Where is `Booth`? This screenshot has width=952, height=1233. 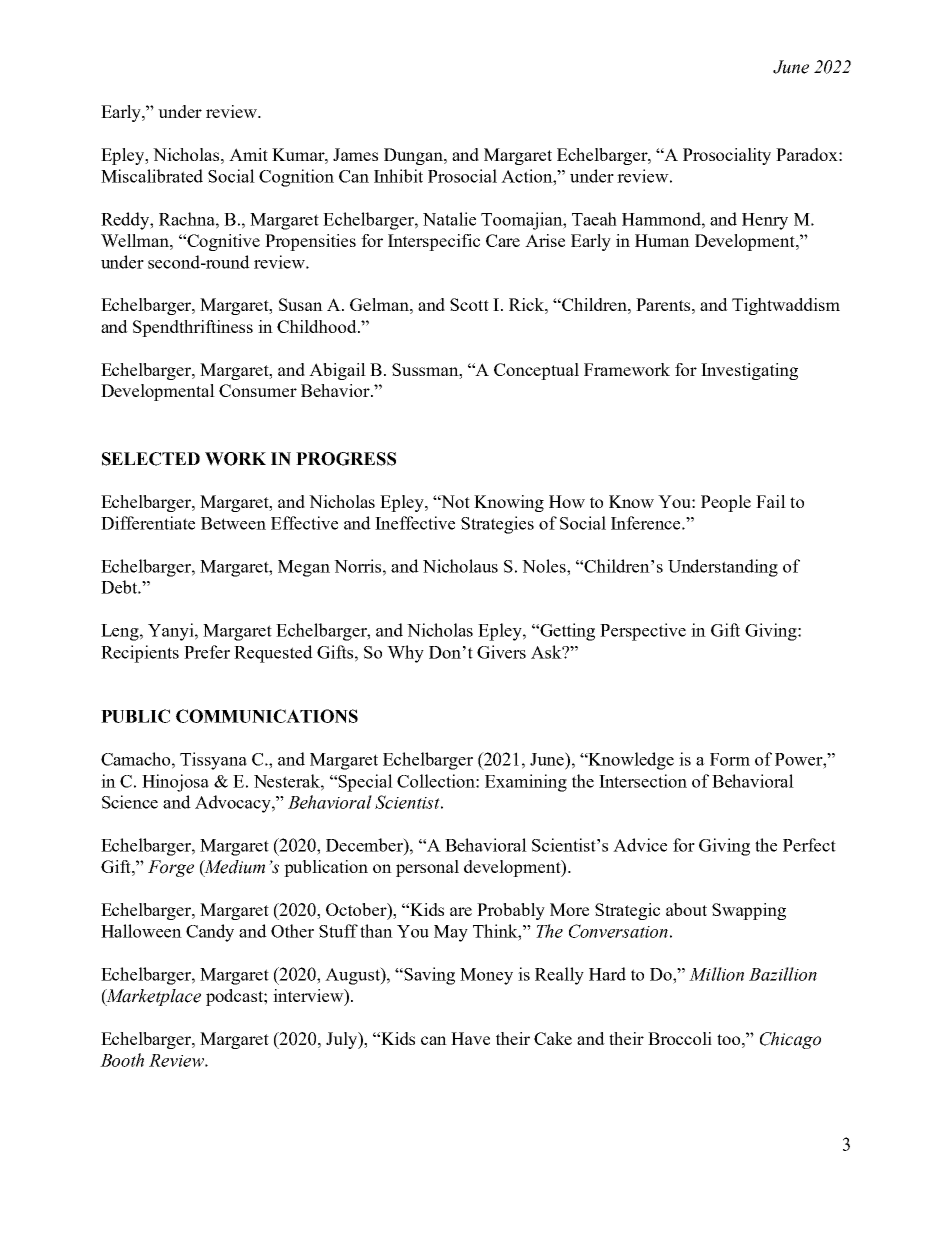
Booth is located at coordinates (122, 1060).
